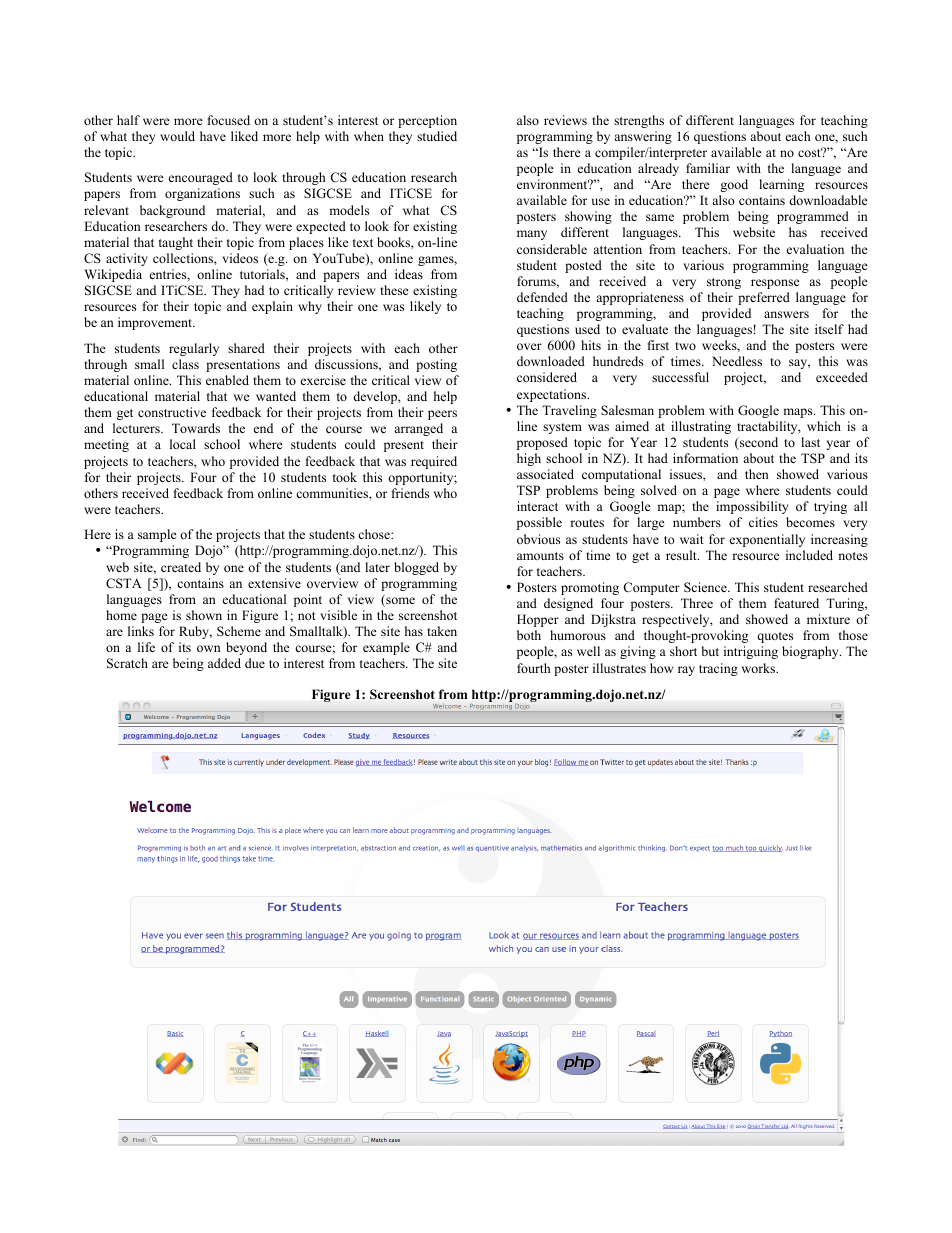 The height and width of the screenshot is (1233, 952). What do you see at coordinates (177, 136) in the screenshot?
I see `would` at bounding box center [177, 136].
